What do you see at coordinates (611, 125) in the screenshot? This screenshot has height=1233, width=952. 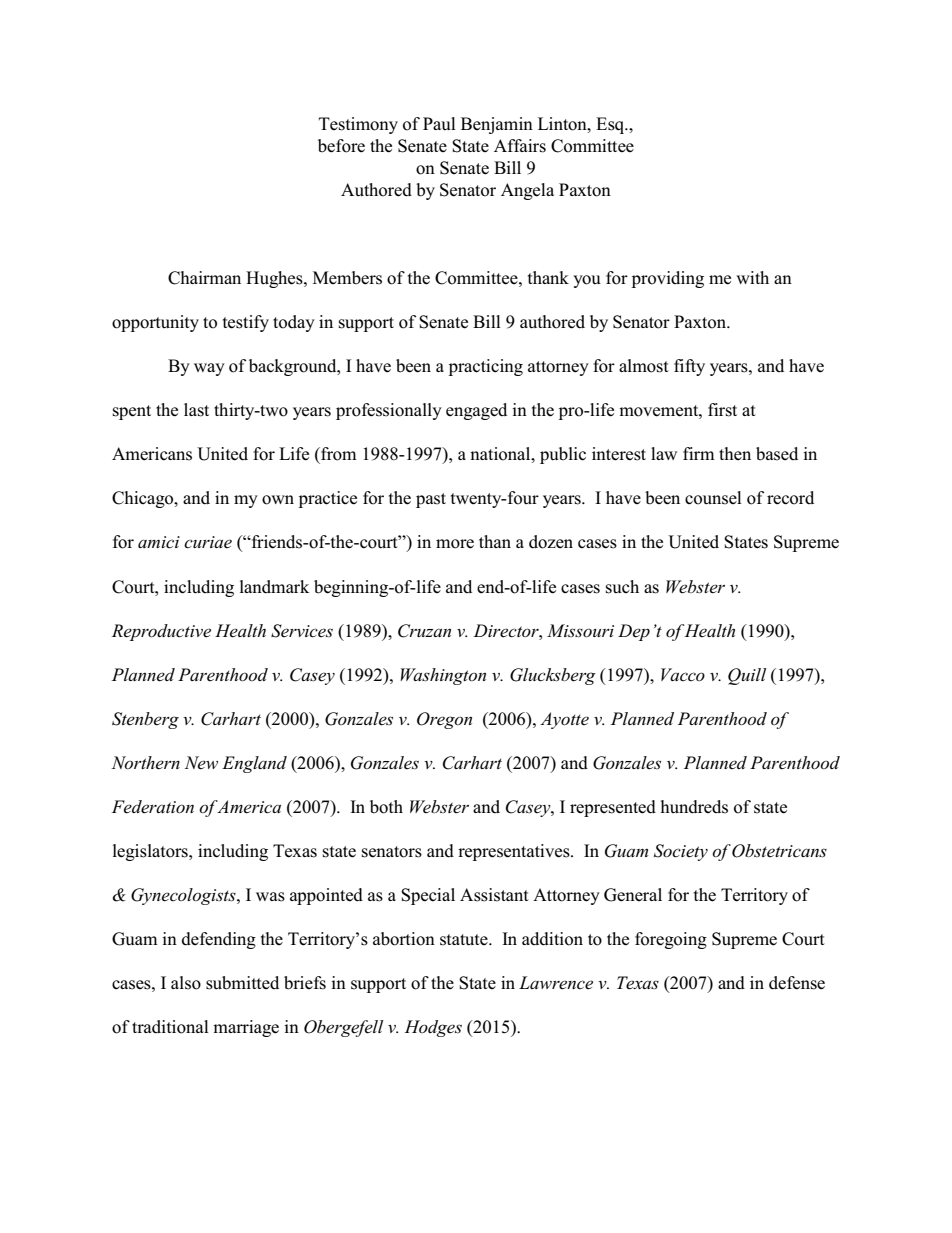 I see `Esq` at bounding box center [611, 125].
